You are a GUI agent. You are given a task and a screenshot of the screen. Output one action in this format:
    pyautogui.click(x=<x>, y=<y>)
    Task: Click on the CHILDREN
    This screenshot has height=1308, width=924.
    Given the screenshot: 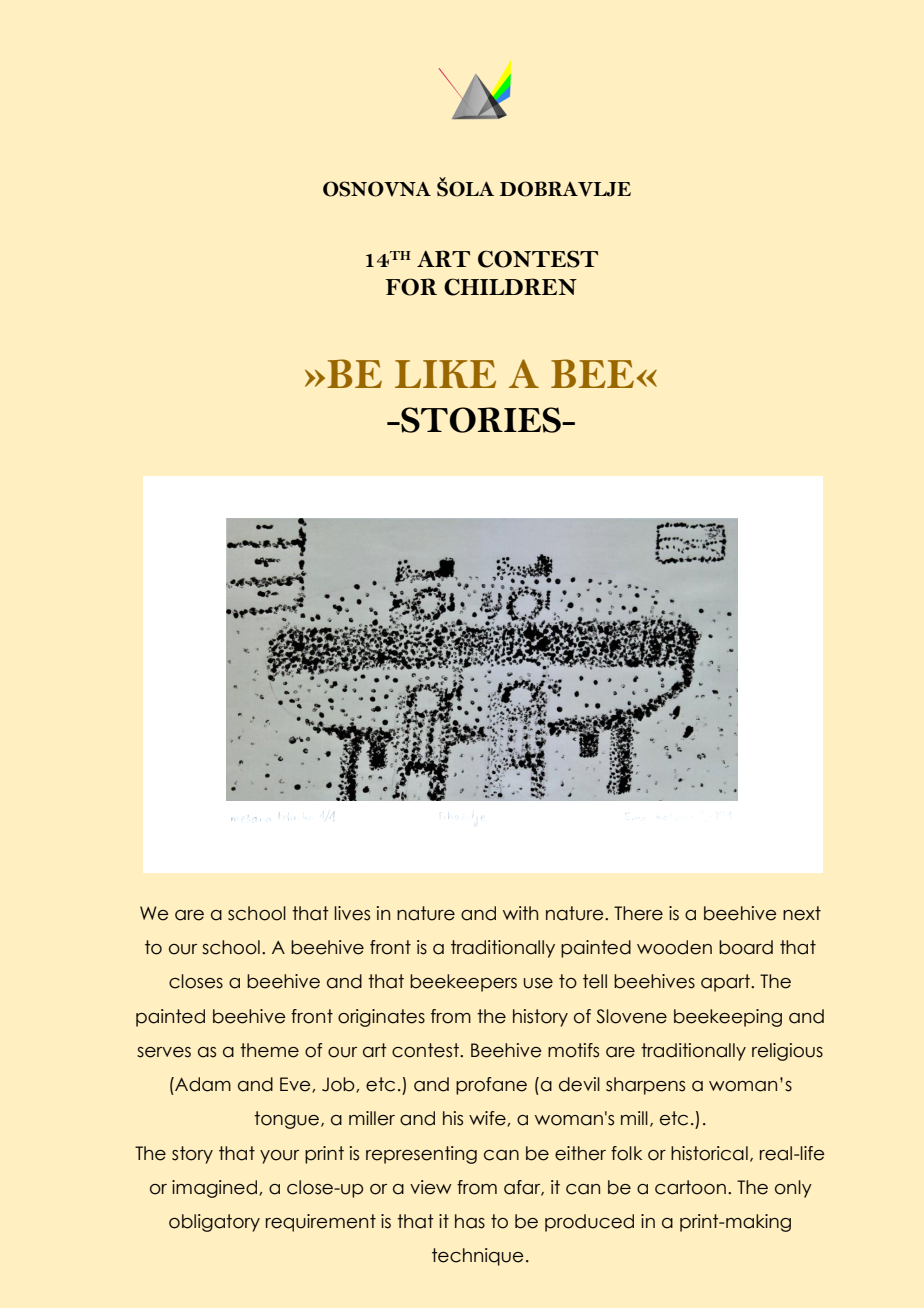 What is the action you would take?
    pyautogui.click(x=510, y=287)
